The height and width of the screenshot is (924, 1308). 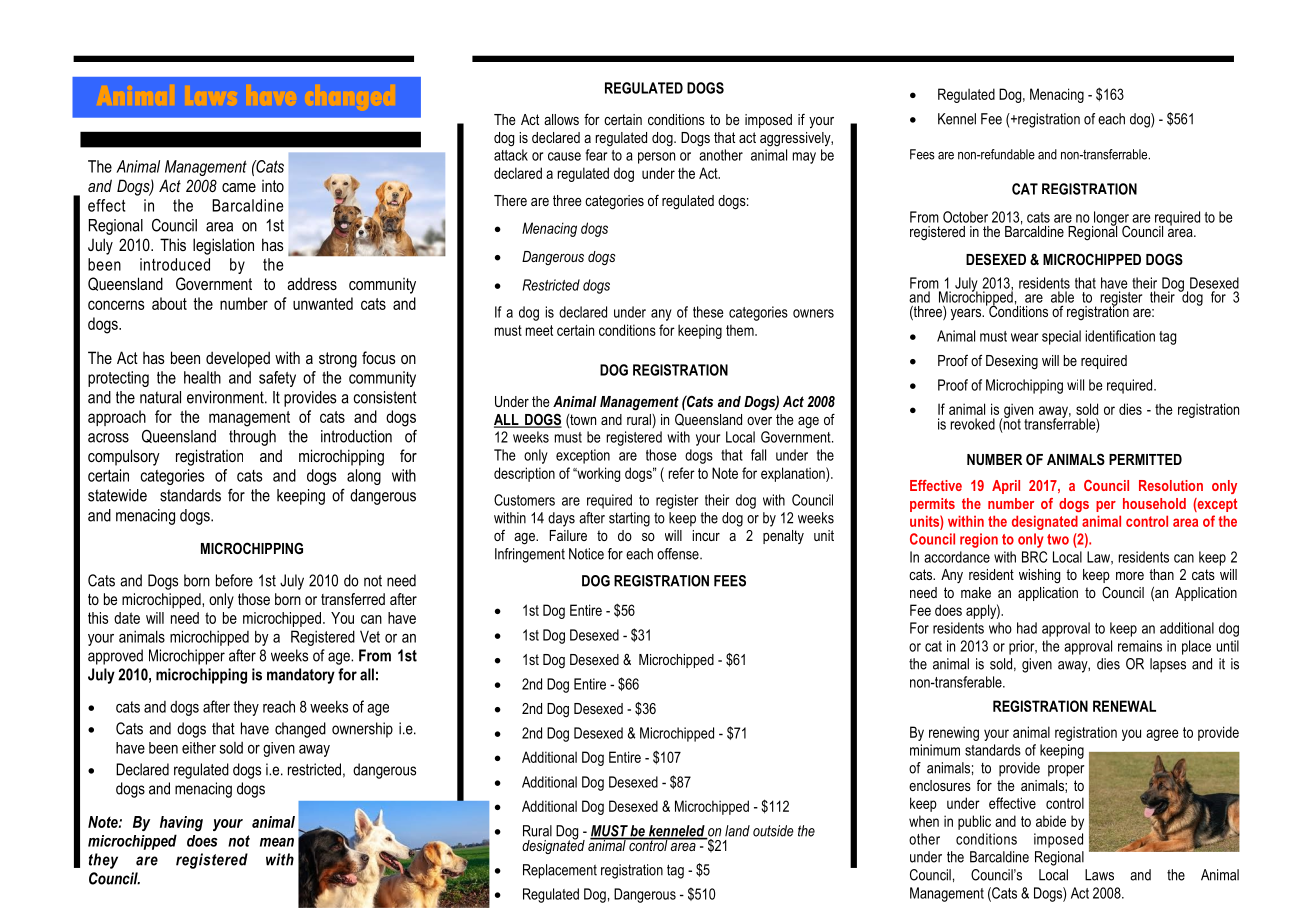 I want to click on abide, so click(x=1051, y=821).
